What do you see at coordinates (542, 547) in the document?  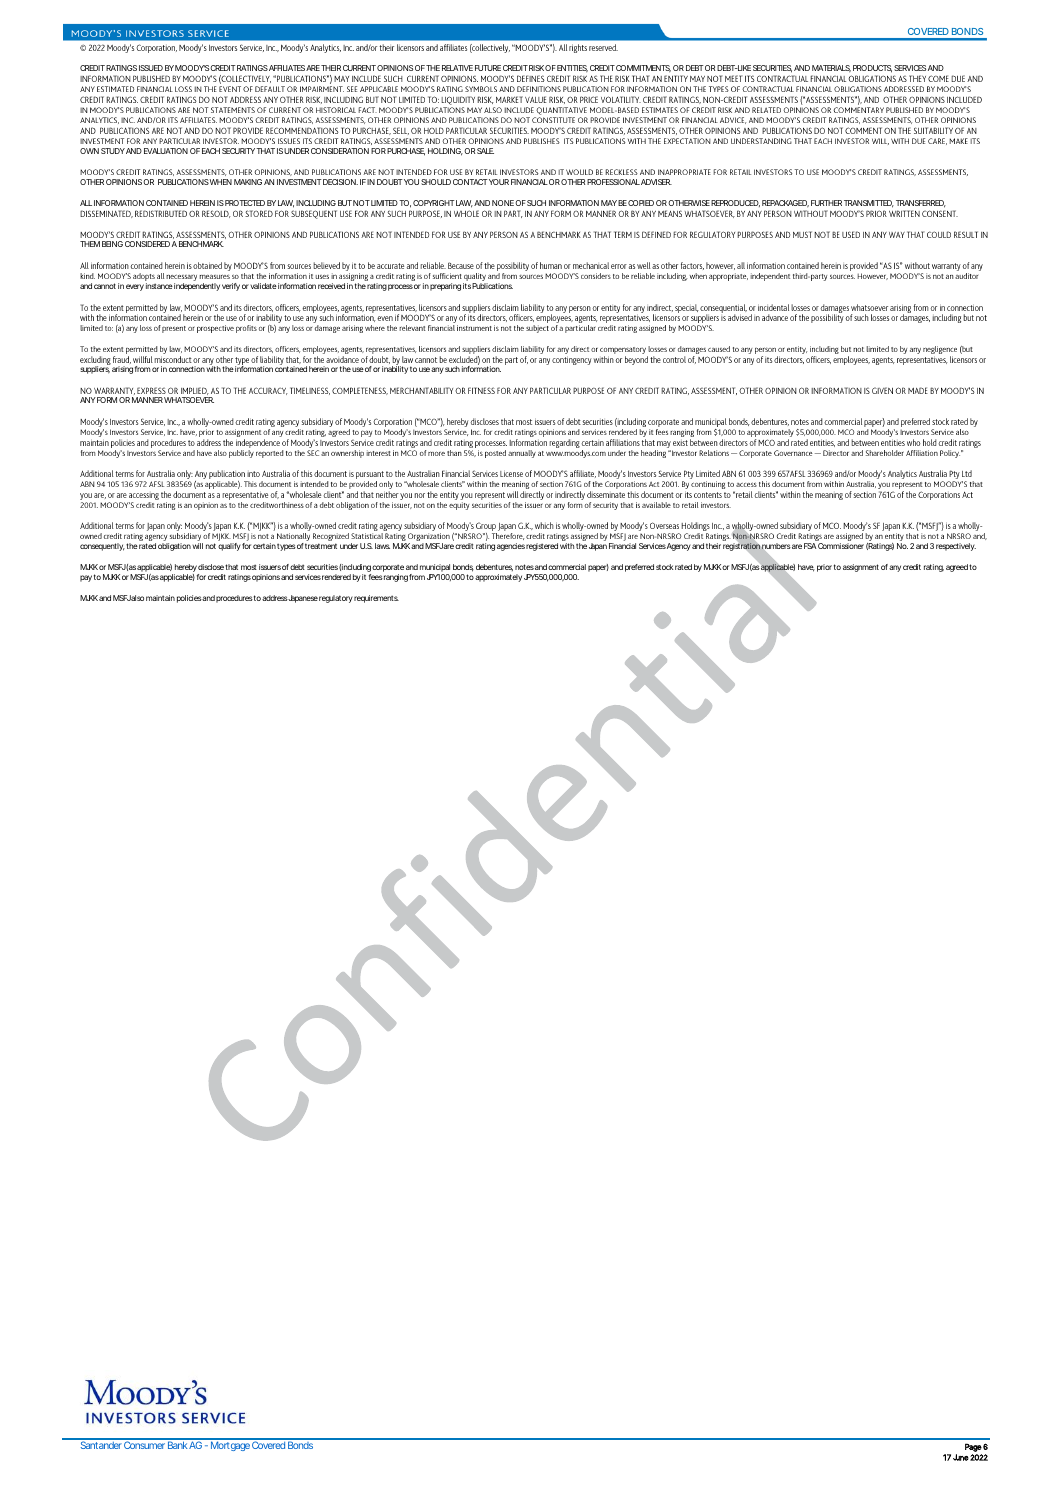 I see `registered` at bounding box center [542, 547].
